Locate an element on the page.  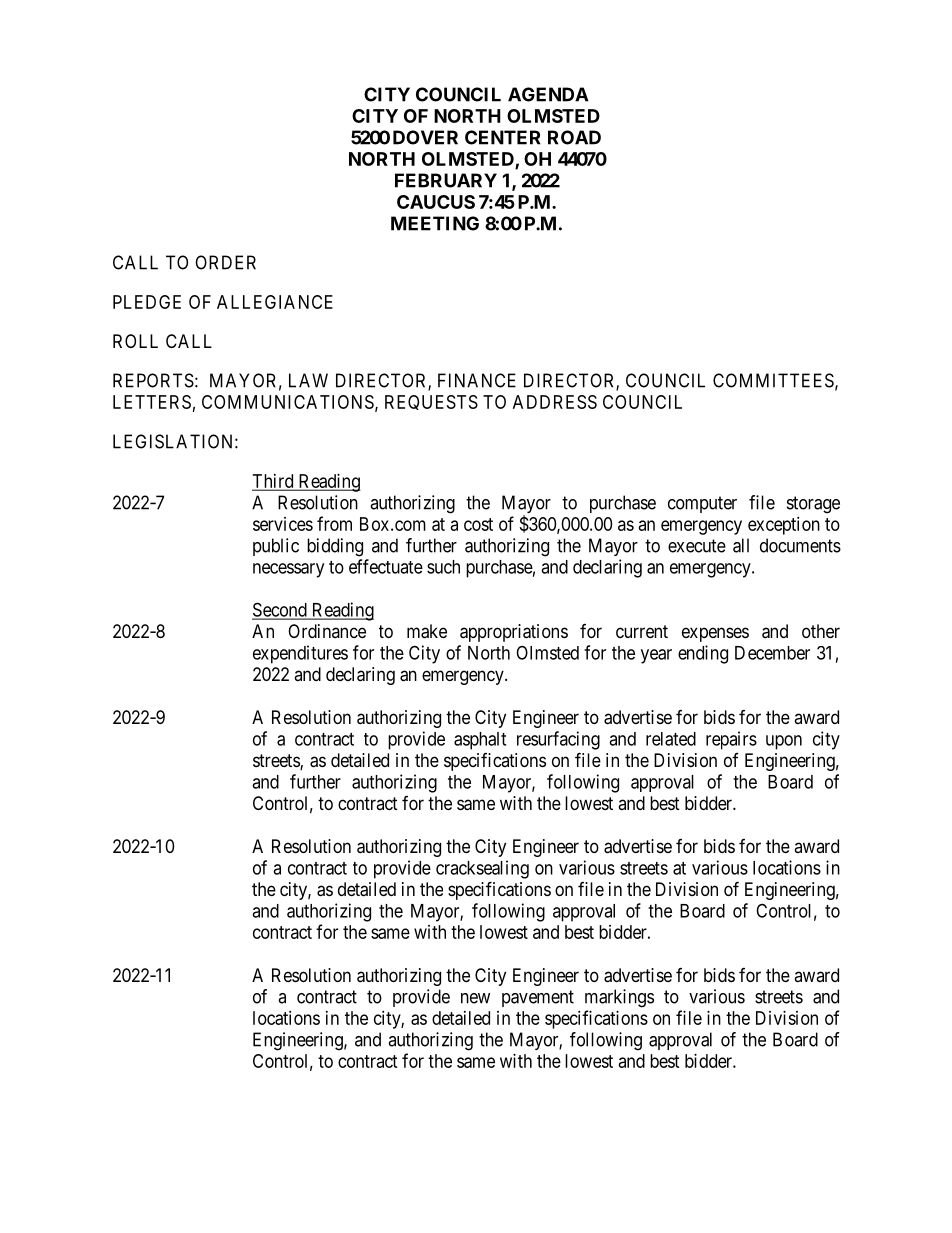
new is located at coordinates (475, 998).
